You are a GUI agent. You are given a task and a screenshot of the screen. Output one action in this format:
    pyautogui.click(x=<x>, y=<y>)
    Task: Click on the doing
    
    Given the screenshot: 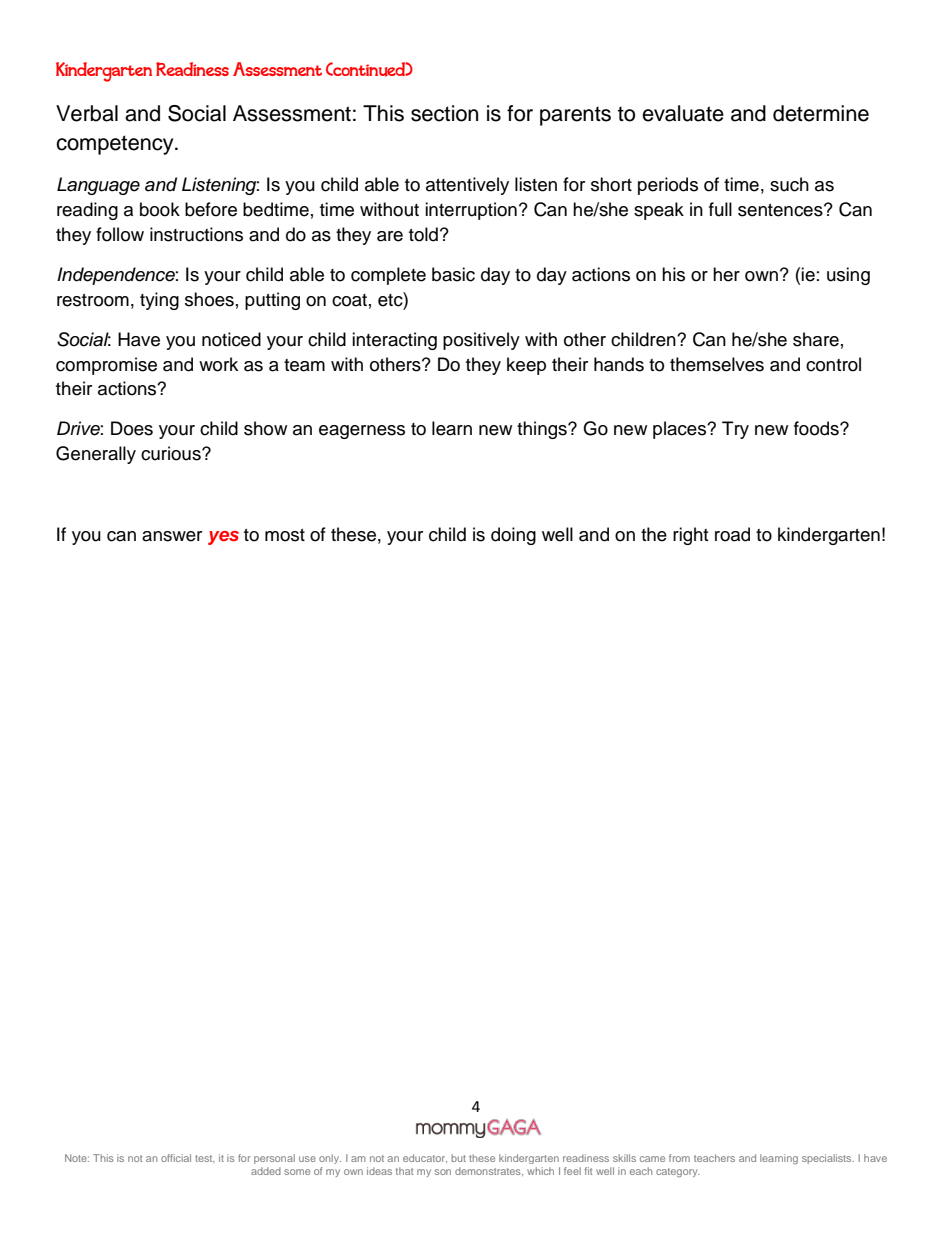 What is the action you would take?
    pyautogui.click(x=513, y=536)
